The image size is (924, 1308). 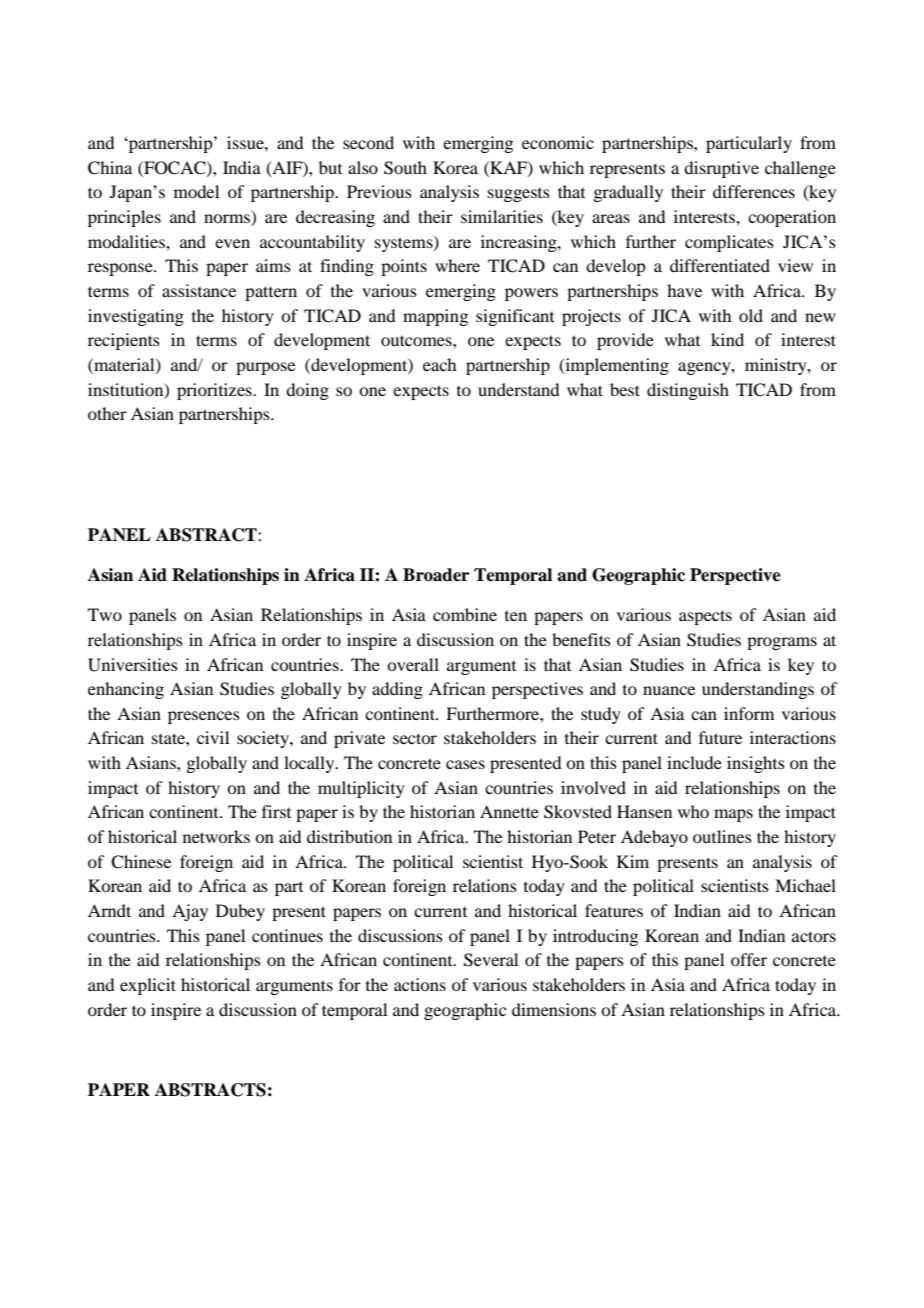 What do you see at coordinates (196, 191) in the screenshot?
I see `model` at bounding box center [196, 191].
